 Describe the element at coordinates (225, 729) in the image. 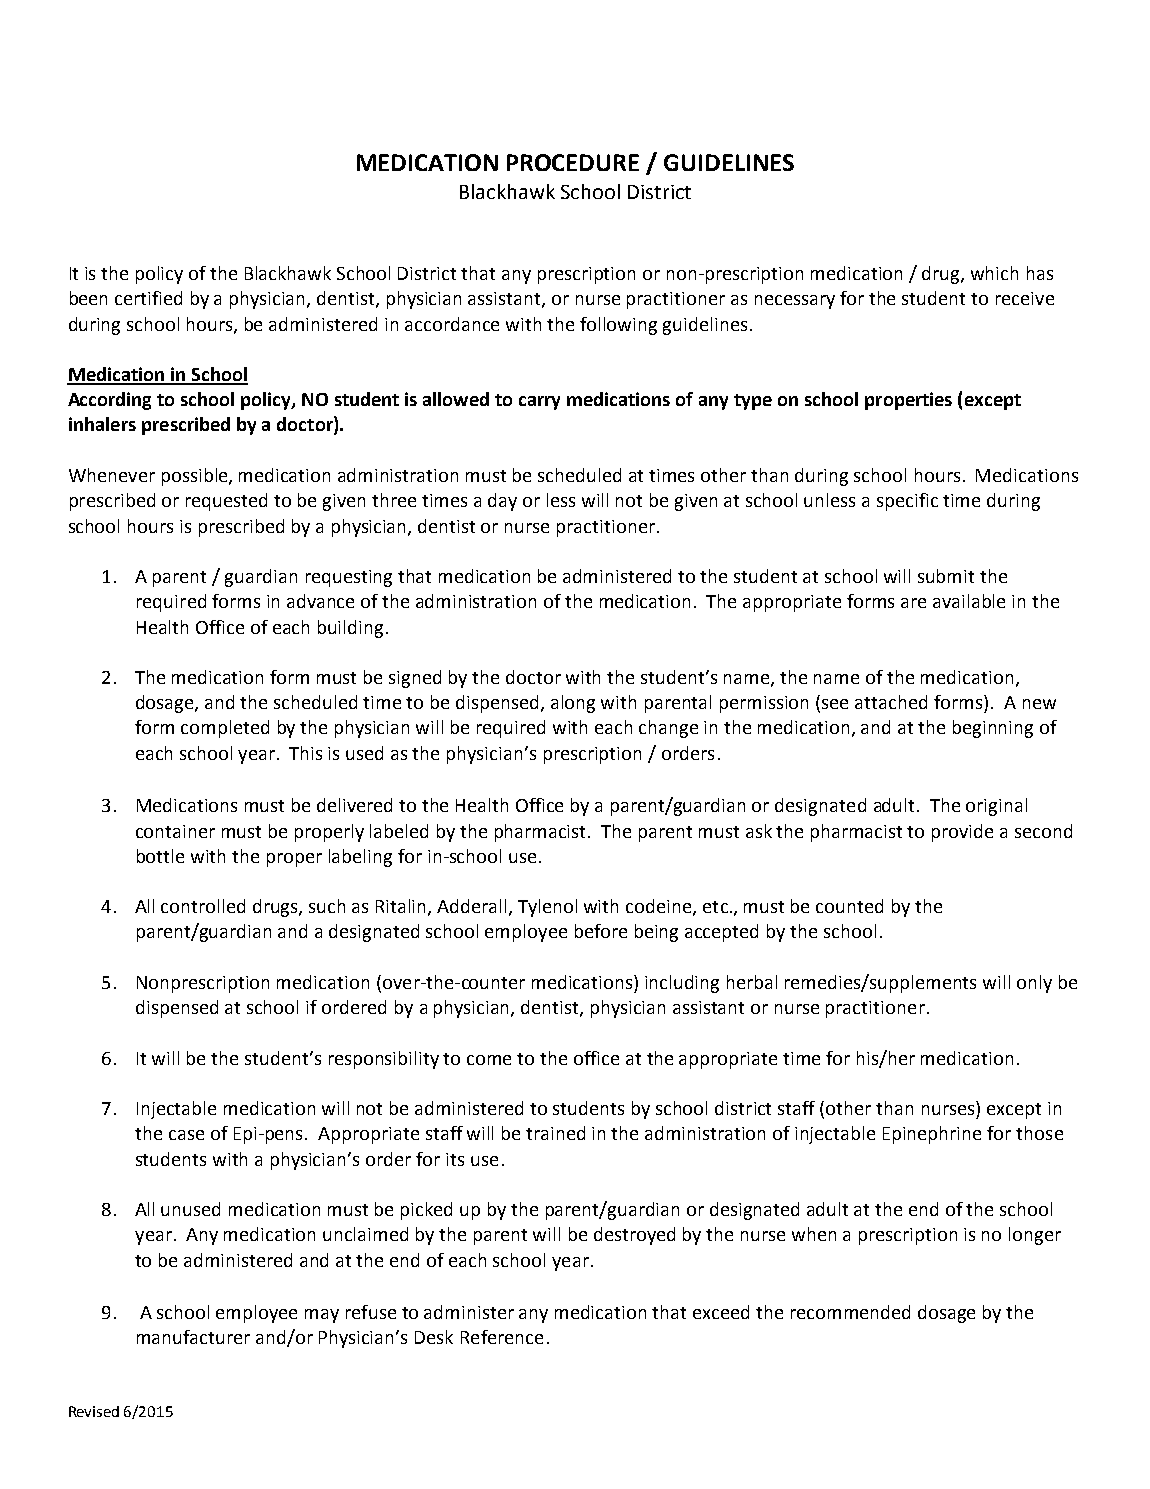

I see `completed` at that location.
